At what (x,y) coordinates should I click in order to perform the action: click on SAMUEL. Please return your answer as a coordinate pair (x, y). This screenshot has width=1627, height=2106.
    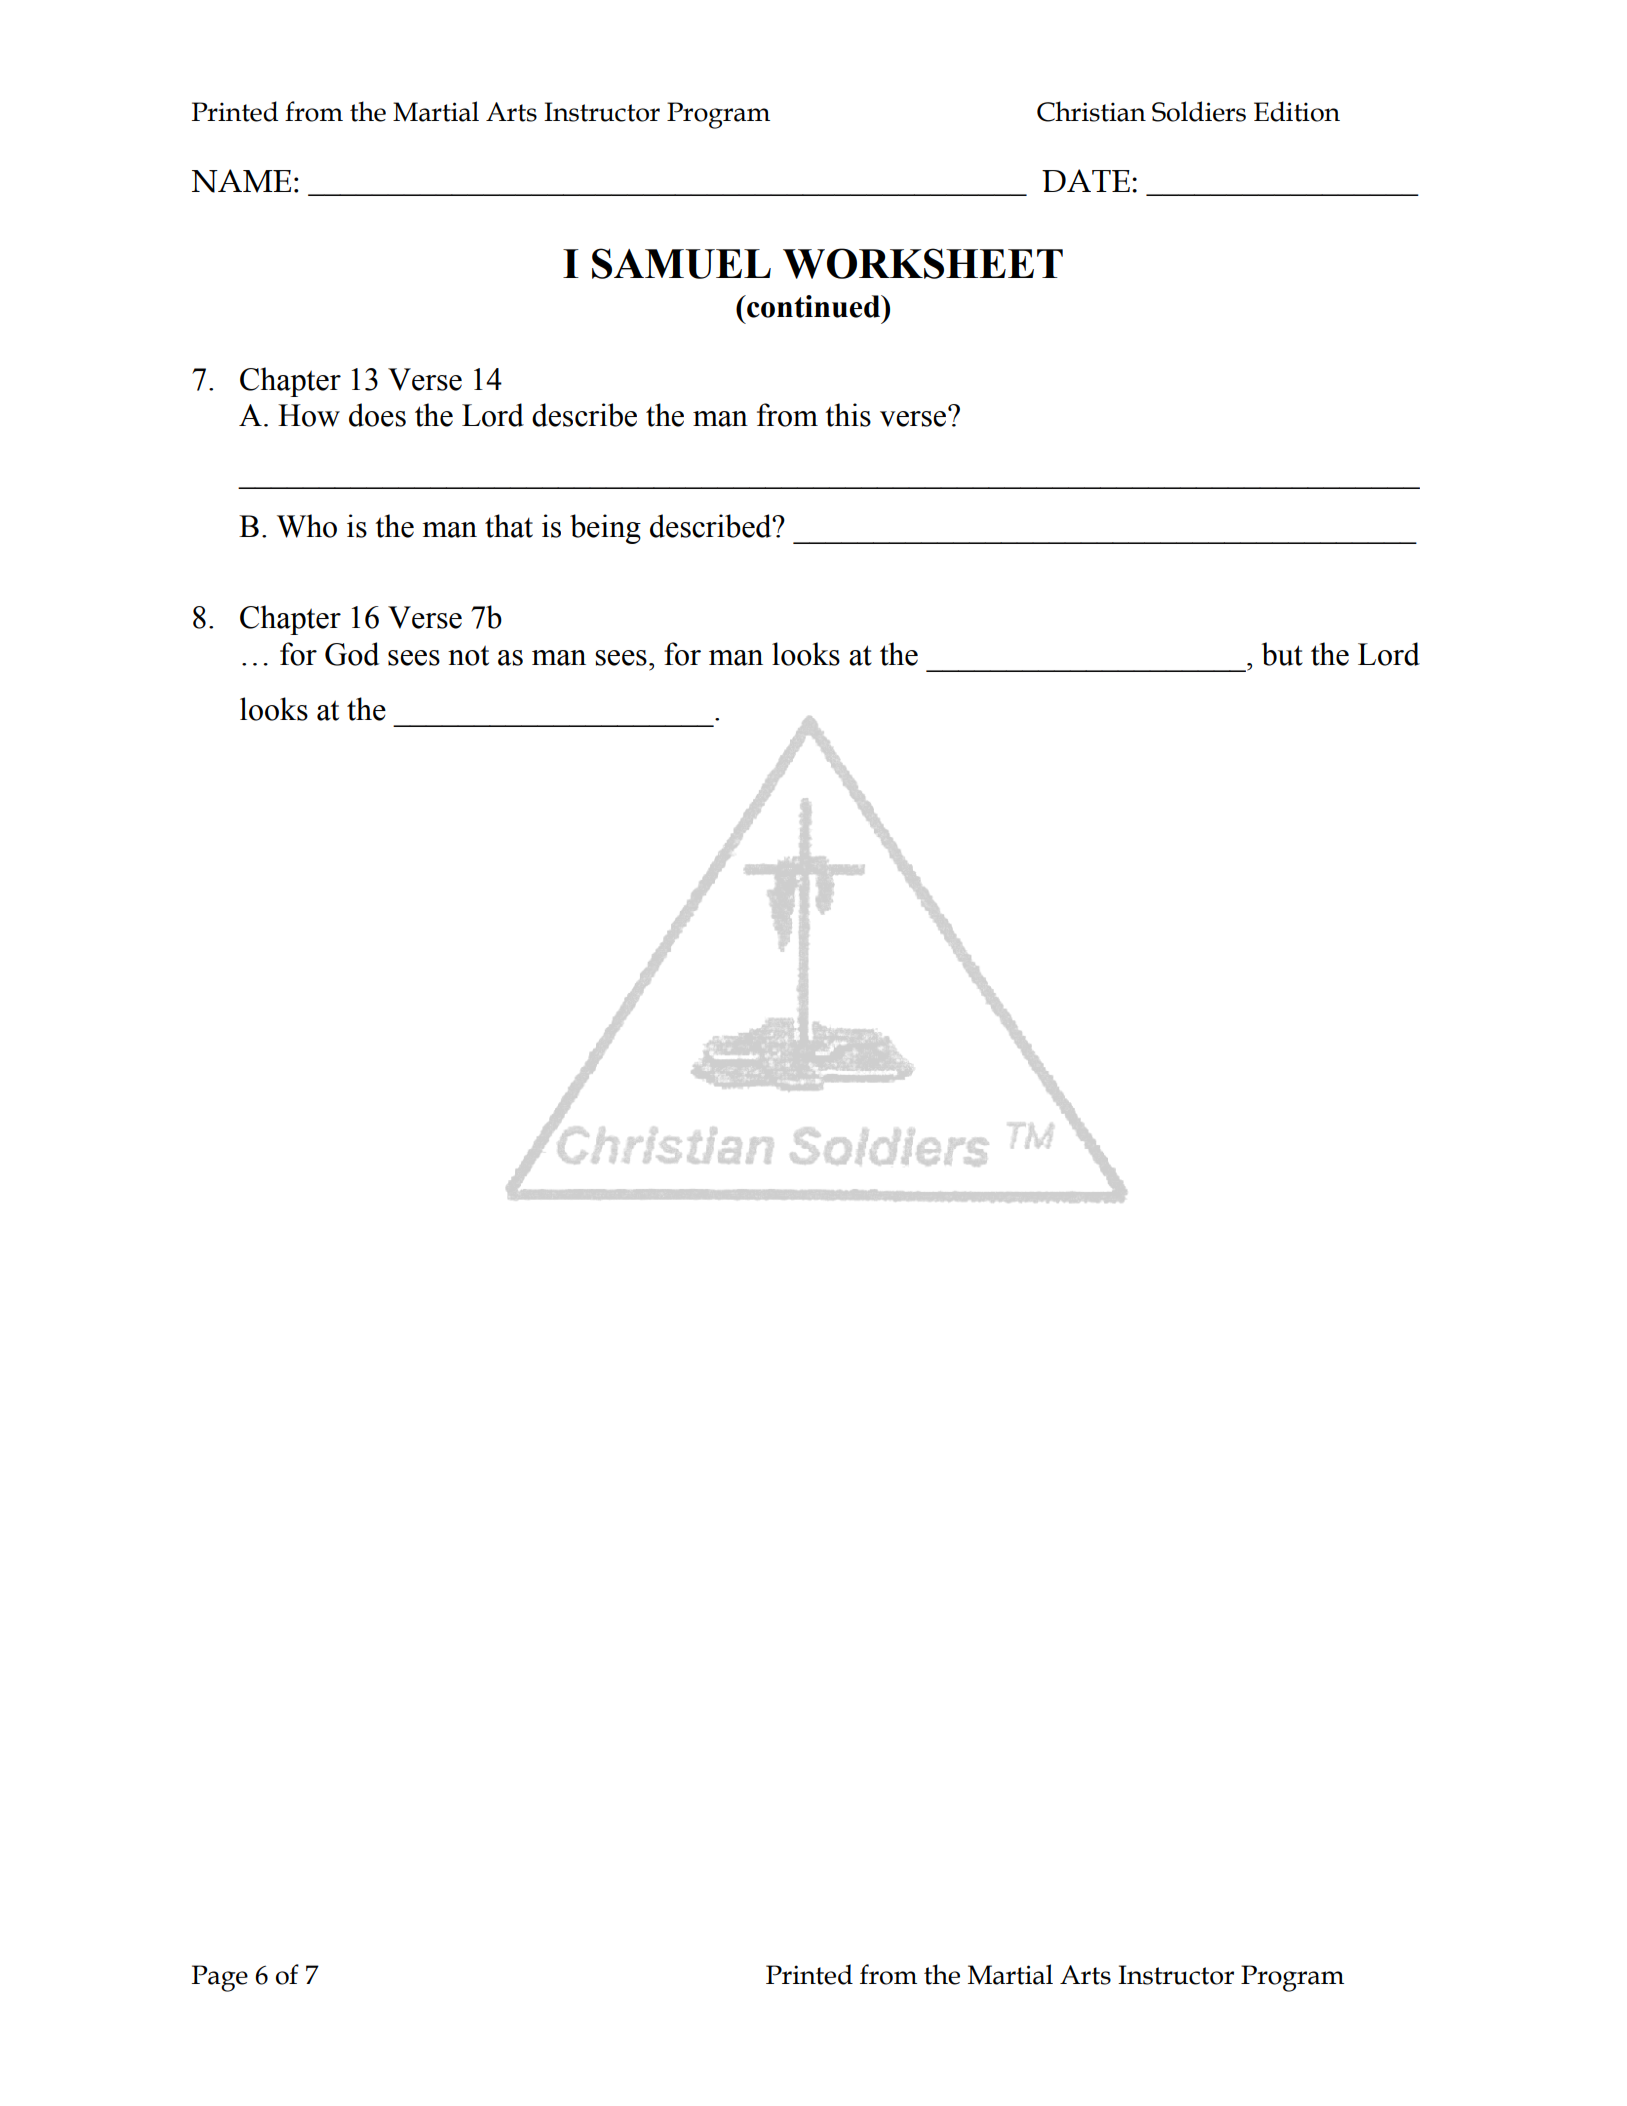
    Looking at the image, I should click on (681, 263).
